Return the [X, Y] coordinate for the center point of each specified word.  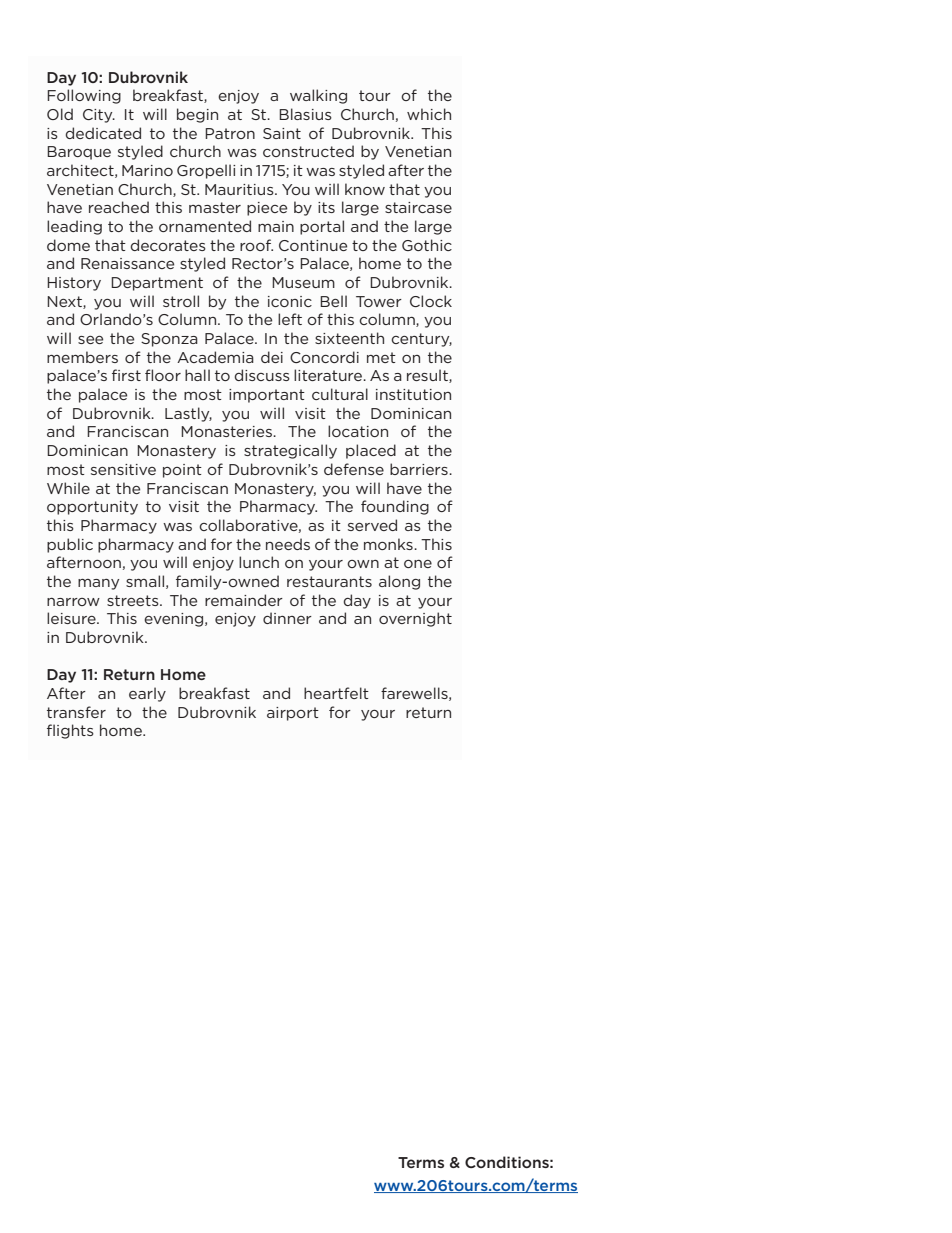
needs [288, 544]
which [429, 114]
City [99, 116]
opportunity [92, 508]
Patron [230, 133]
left [290, 319]
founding [395, 507]
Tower [379, 301]
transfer [76, 712]
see [90, 340]
